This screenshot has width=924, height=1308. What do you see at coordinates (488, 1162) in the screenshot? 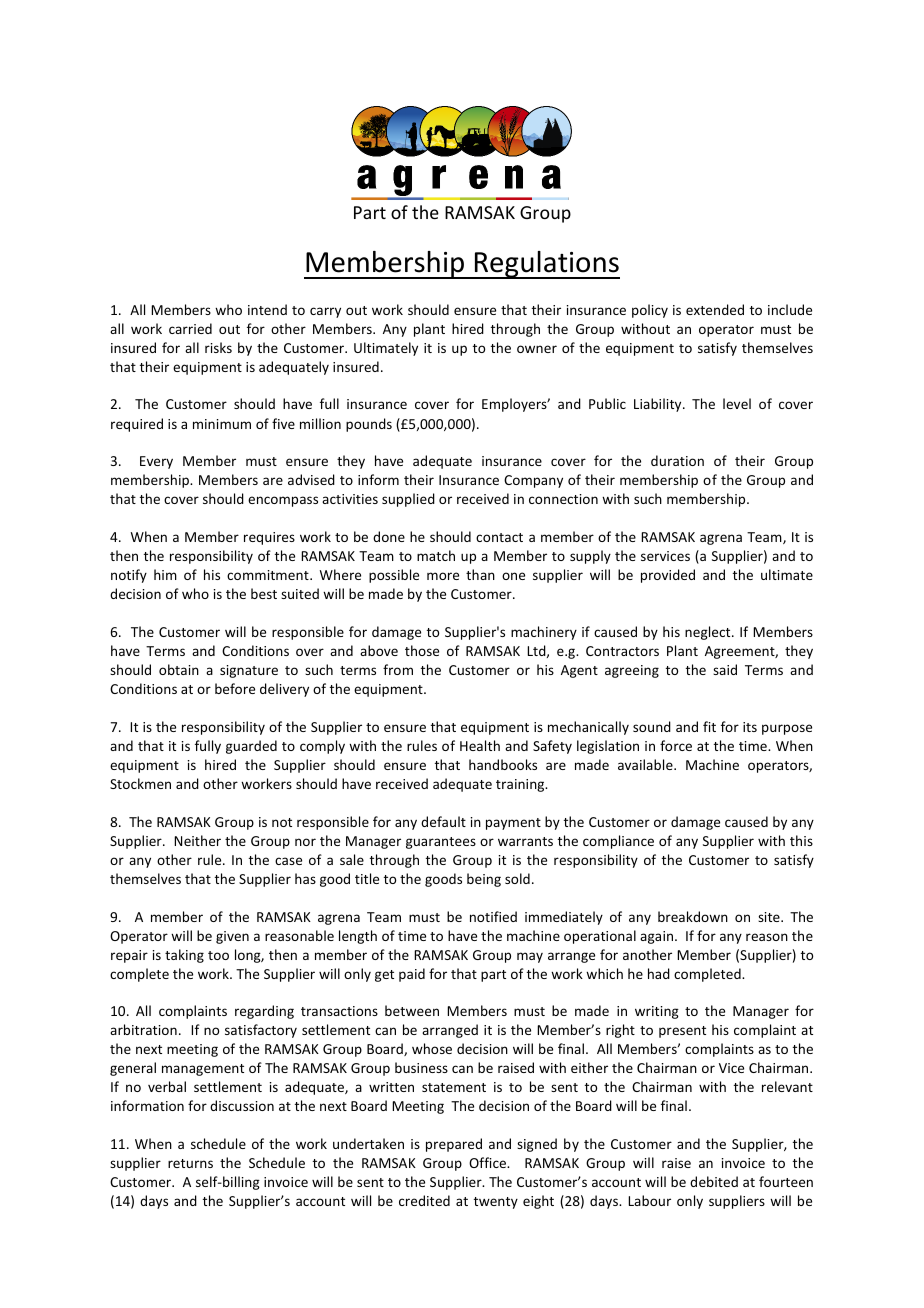
I see `Office` at bounding box center [488, 1162].
